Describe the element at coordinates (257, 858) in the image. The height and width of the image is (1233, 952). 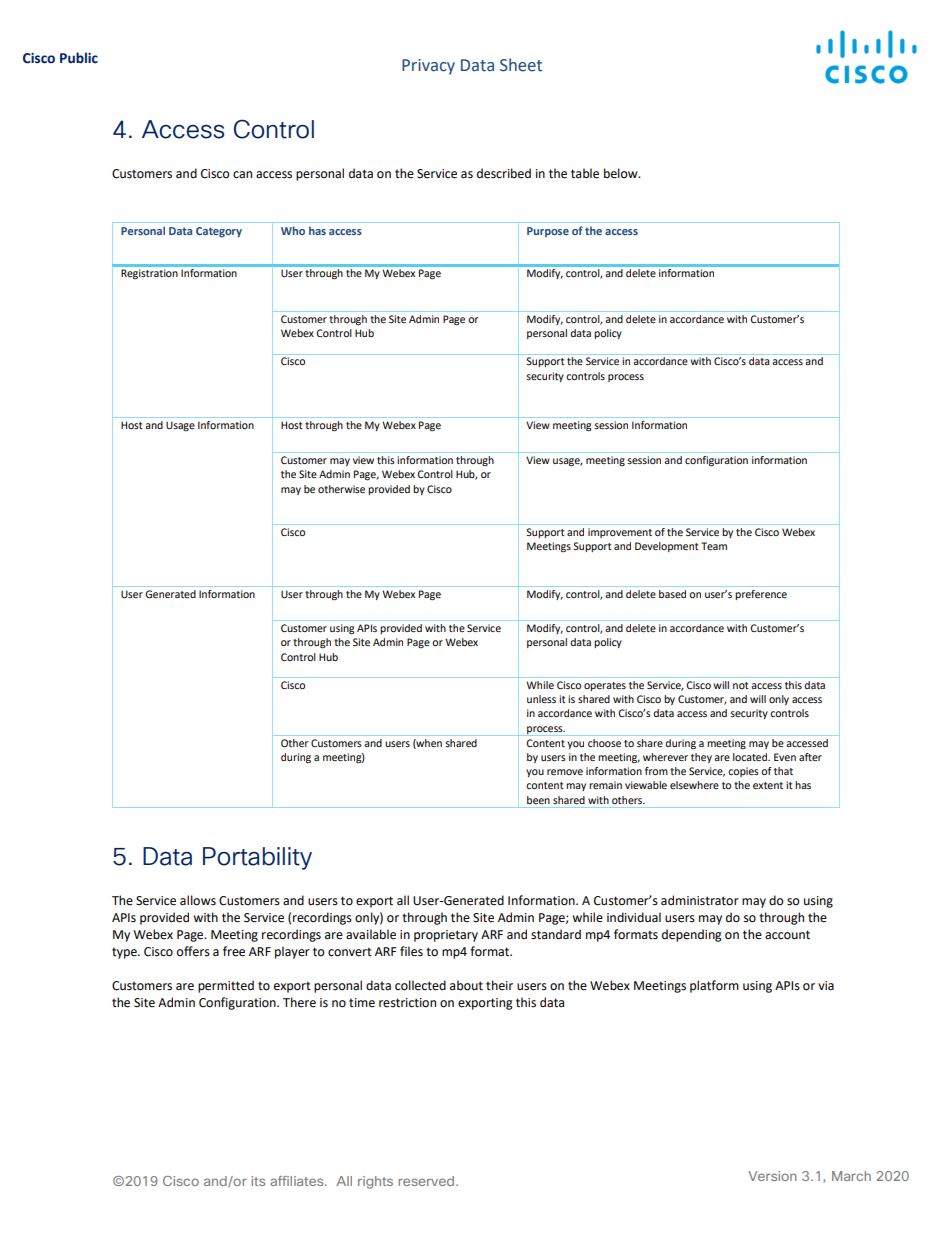
I see `Portability` at that location.
